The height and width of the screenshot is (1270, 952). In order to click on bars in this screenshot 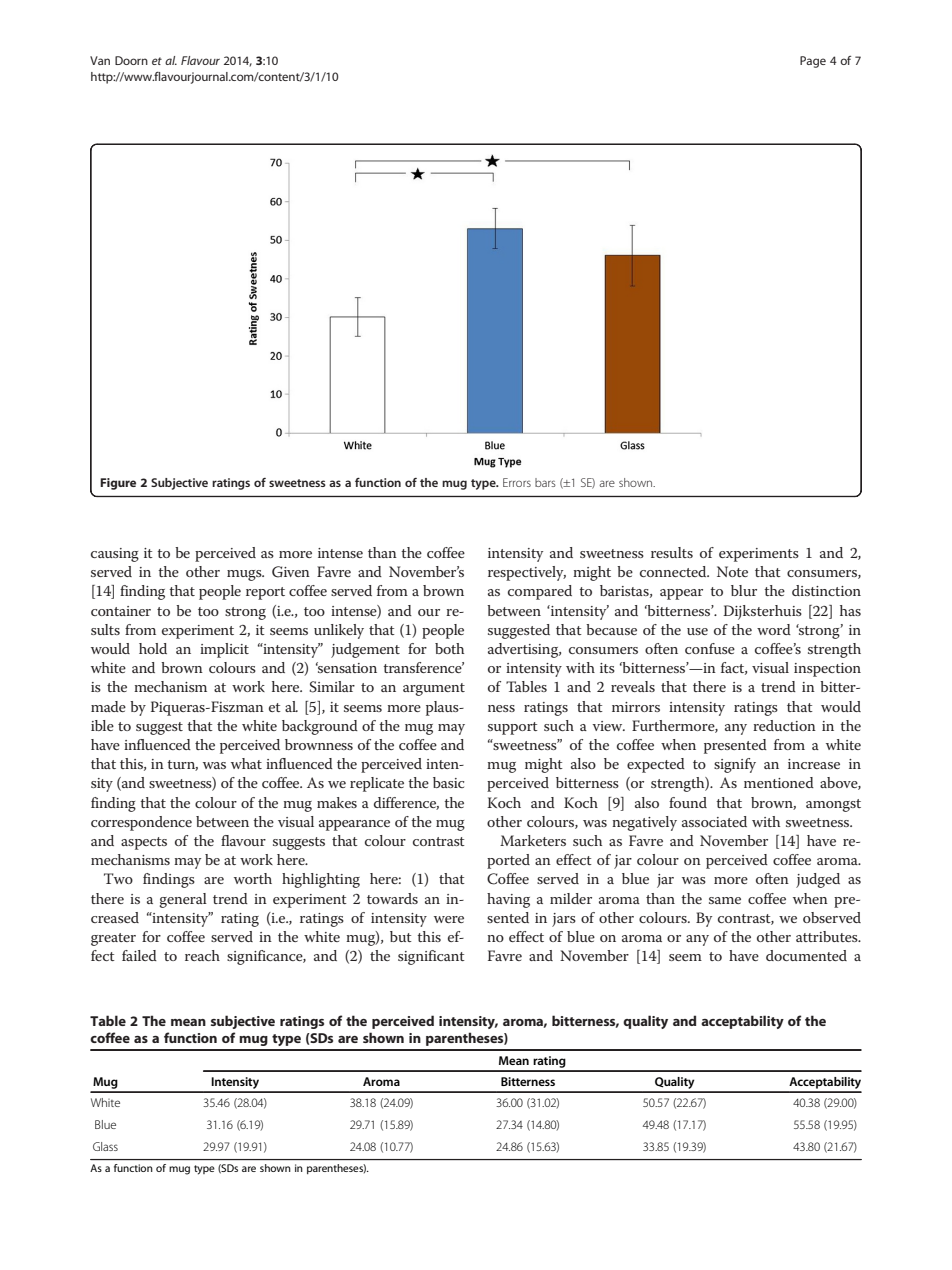, I will do `click(545, 482)`.
